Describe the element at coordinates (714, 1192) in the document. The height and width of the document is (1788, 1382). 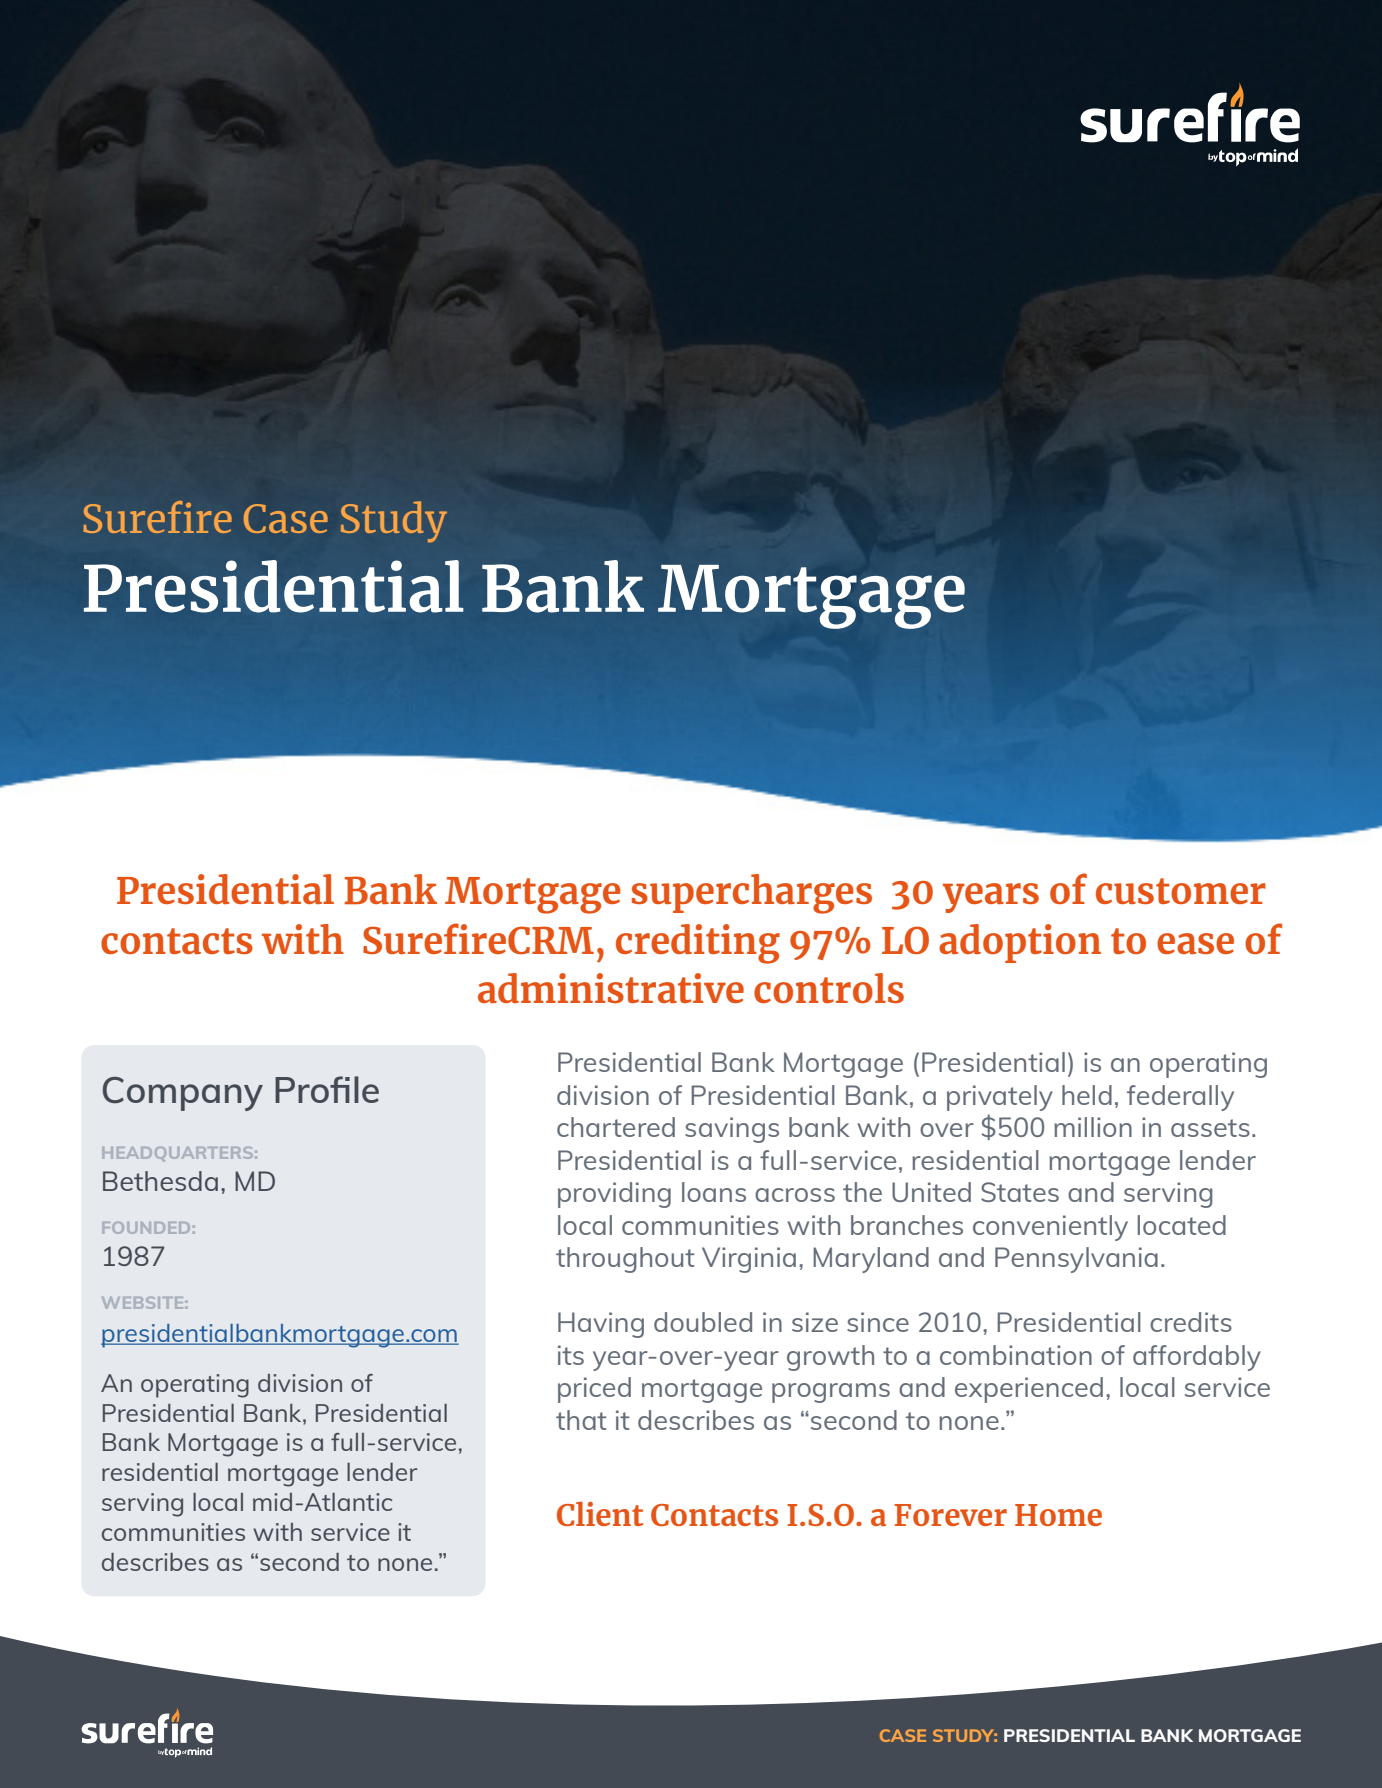
I see `loans` at that location.
